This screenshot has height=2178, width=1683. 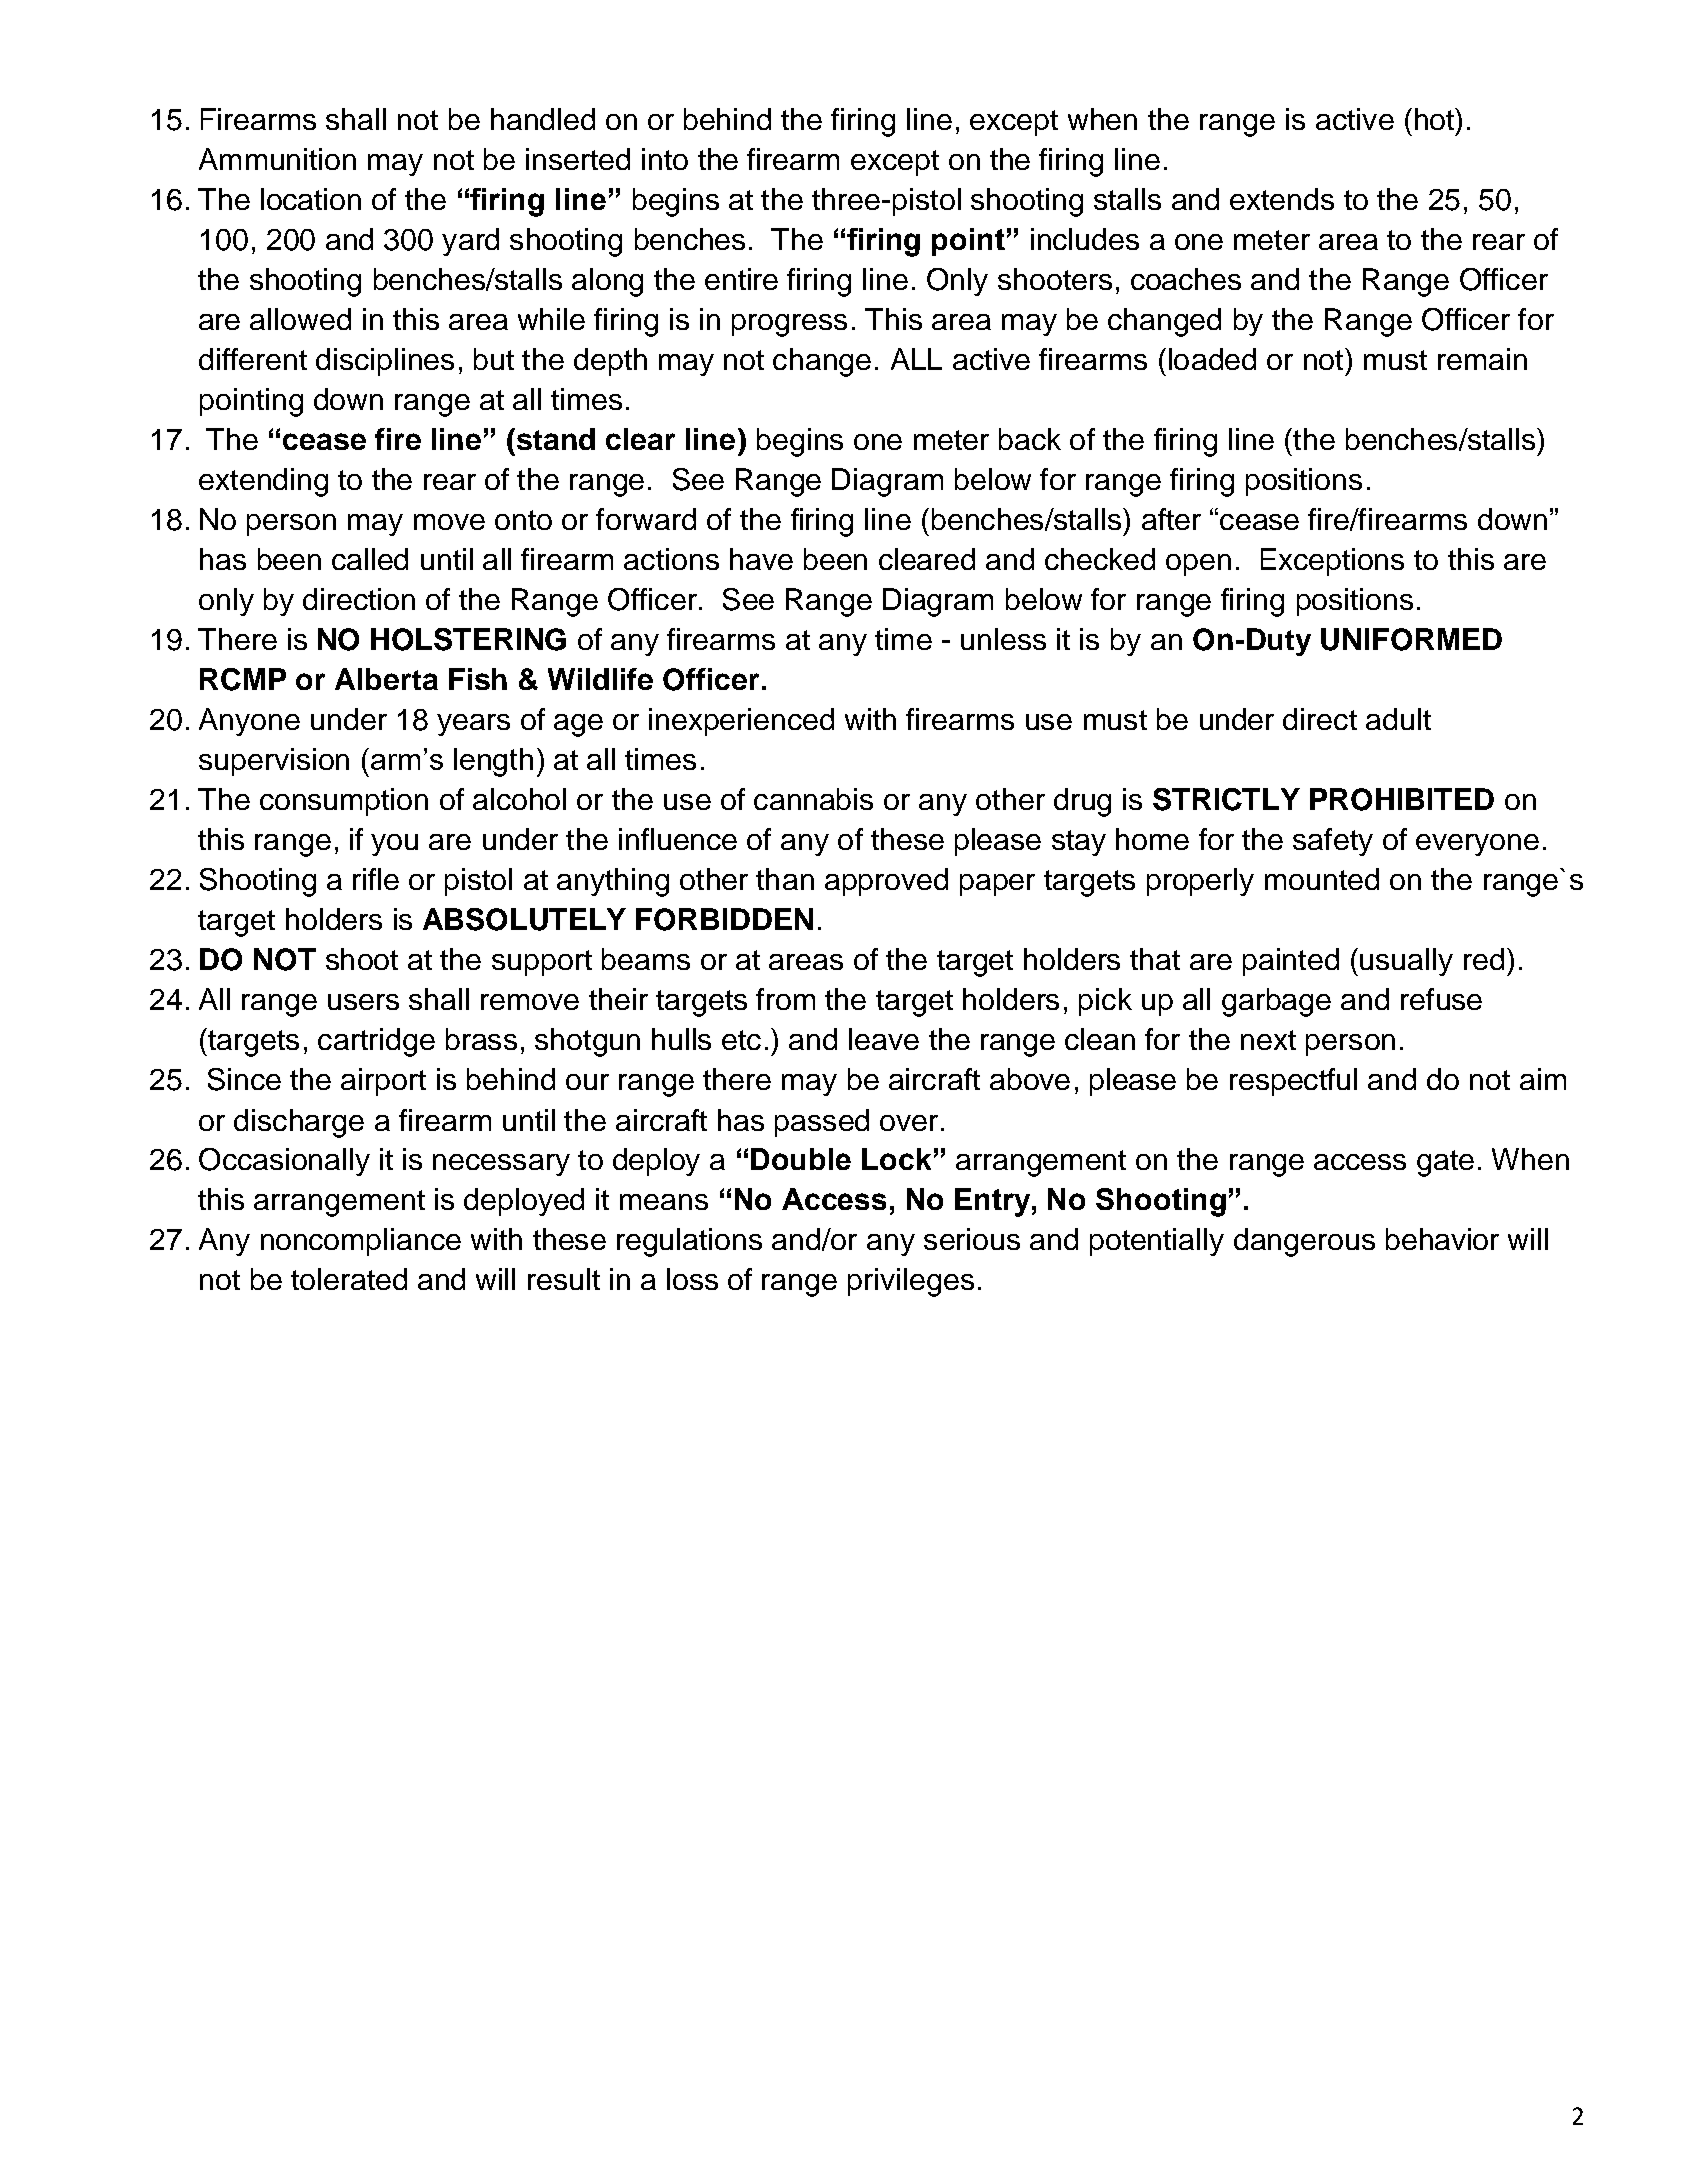 What do you see at coordinates (1398, 719) in the screenshot?
I see `adult` at bounding box center [1398, 719].
